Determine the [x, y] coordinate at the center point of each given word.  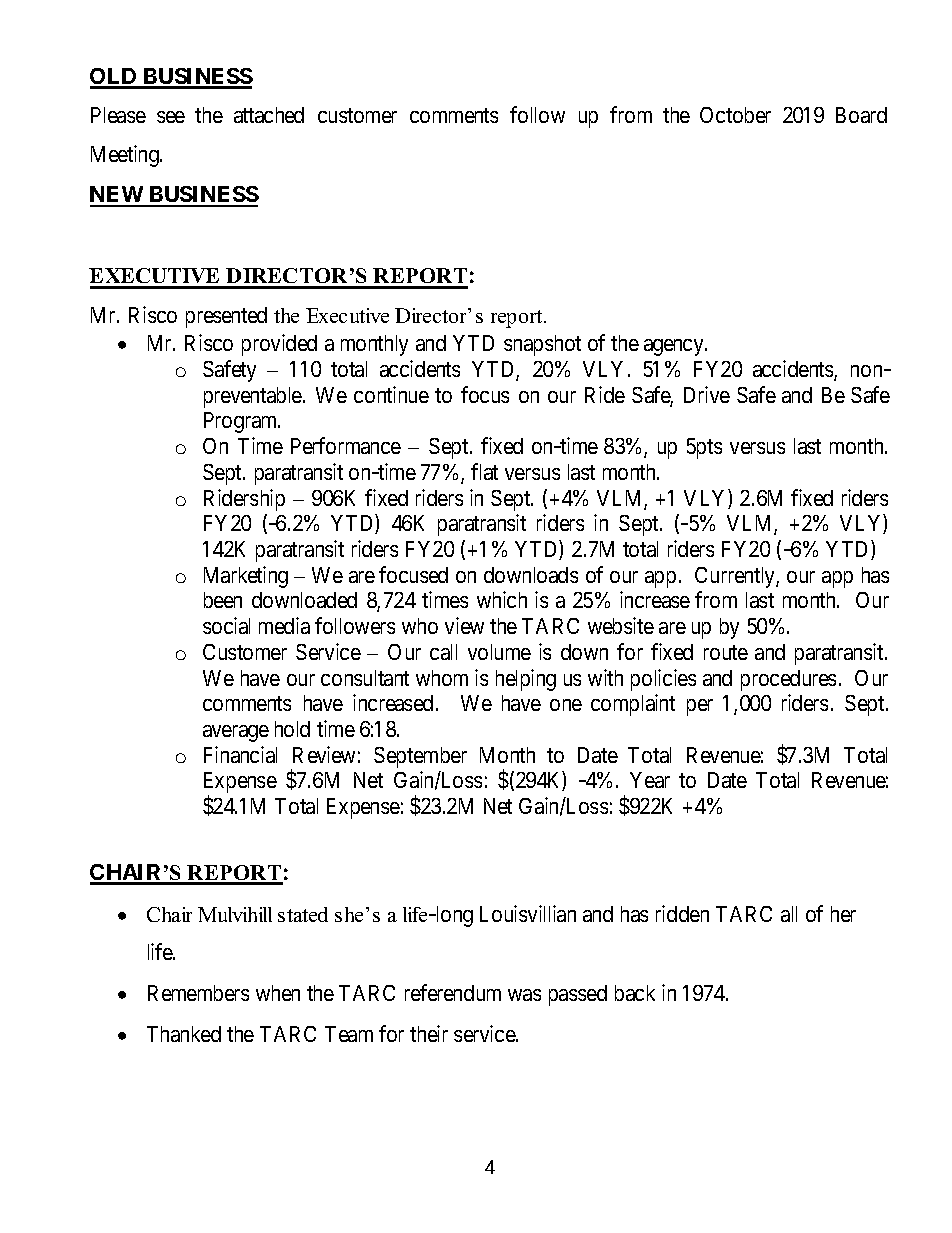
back [635, 993]
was [524, 995]
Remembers [198, 993]
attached [269, 115]
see [171, 117]
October [735, 115]
